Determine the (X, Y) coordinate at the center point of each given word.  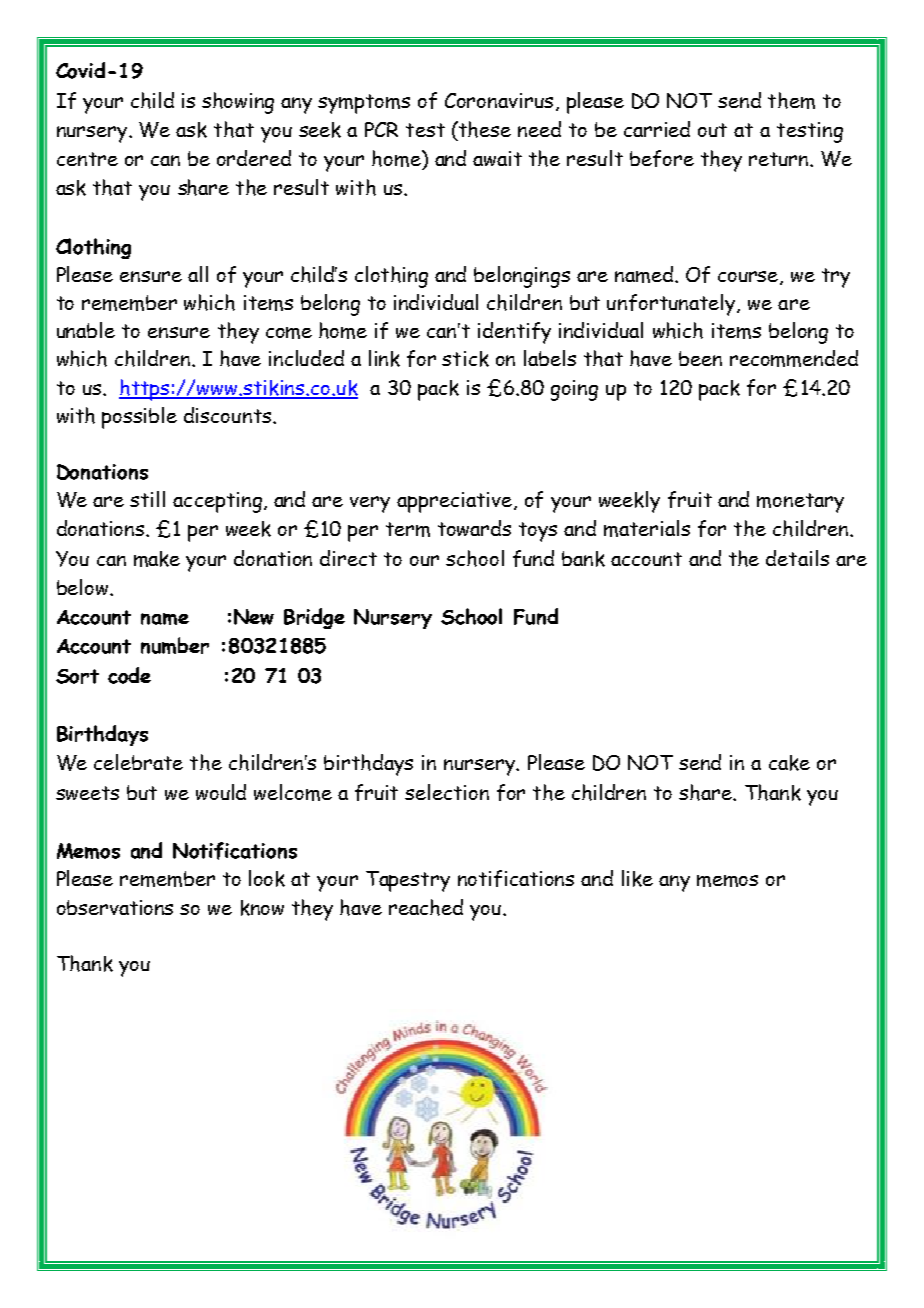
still (147, 499)
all (198, 274)
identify (514, 333)
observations (115, 907)
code (129, 675)
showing (238, 103)
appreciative (454, 502)
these (484, 129)
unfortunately (672, 305)
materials (647, 528)
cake (789, 763)
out (712, 130)
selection (447, 792)
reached (426, 907)
